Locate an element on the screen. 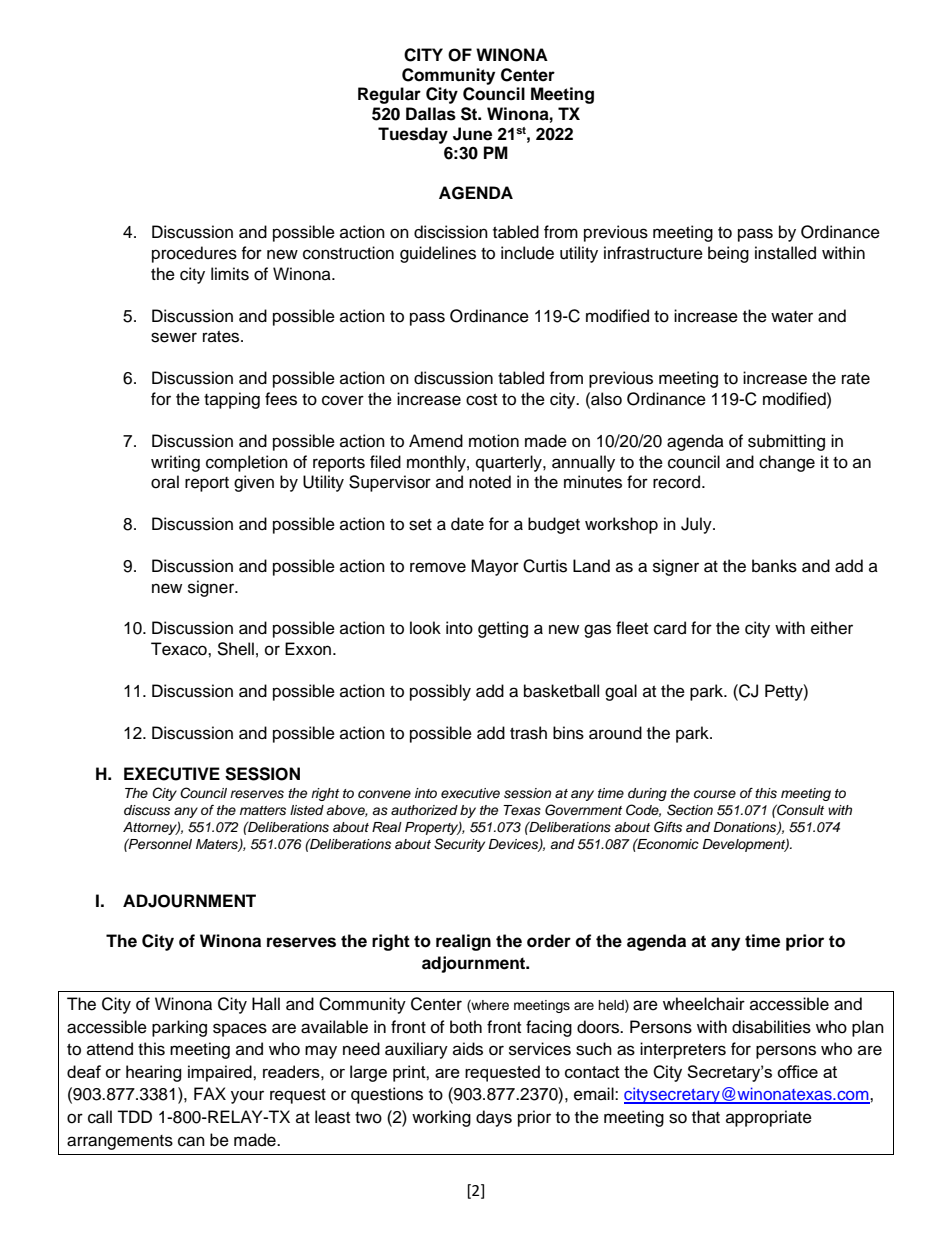  Section is located at coordinates (690, 810).
